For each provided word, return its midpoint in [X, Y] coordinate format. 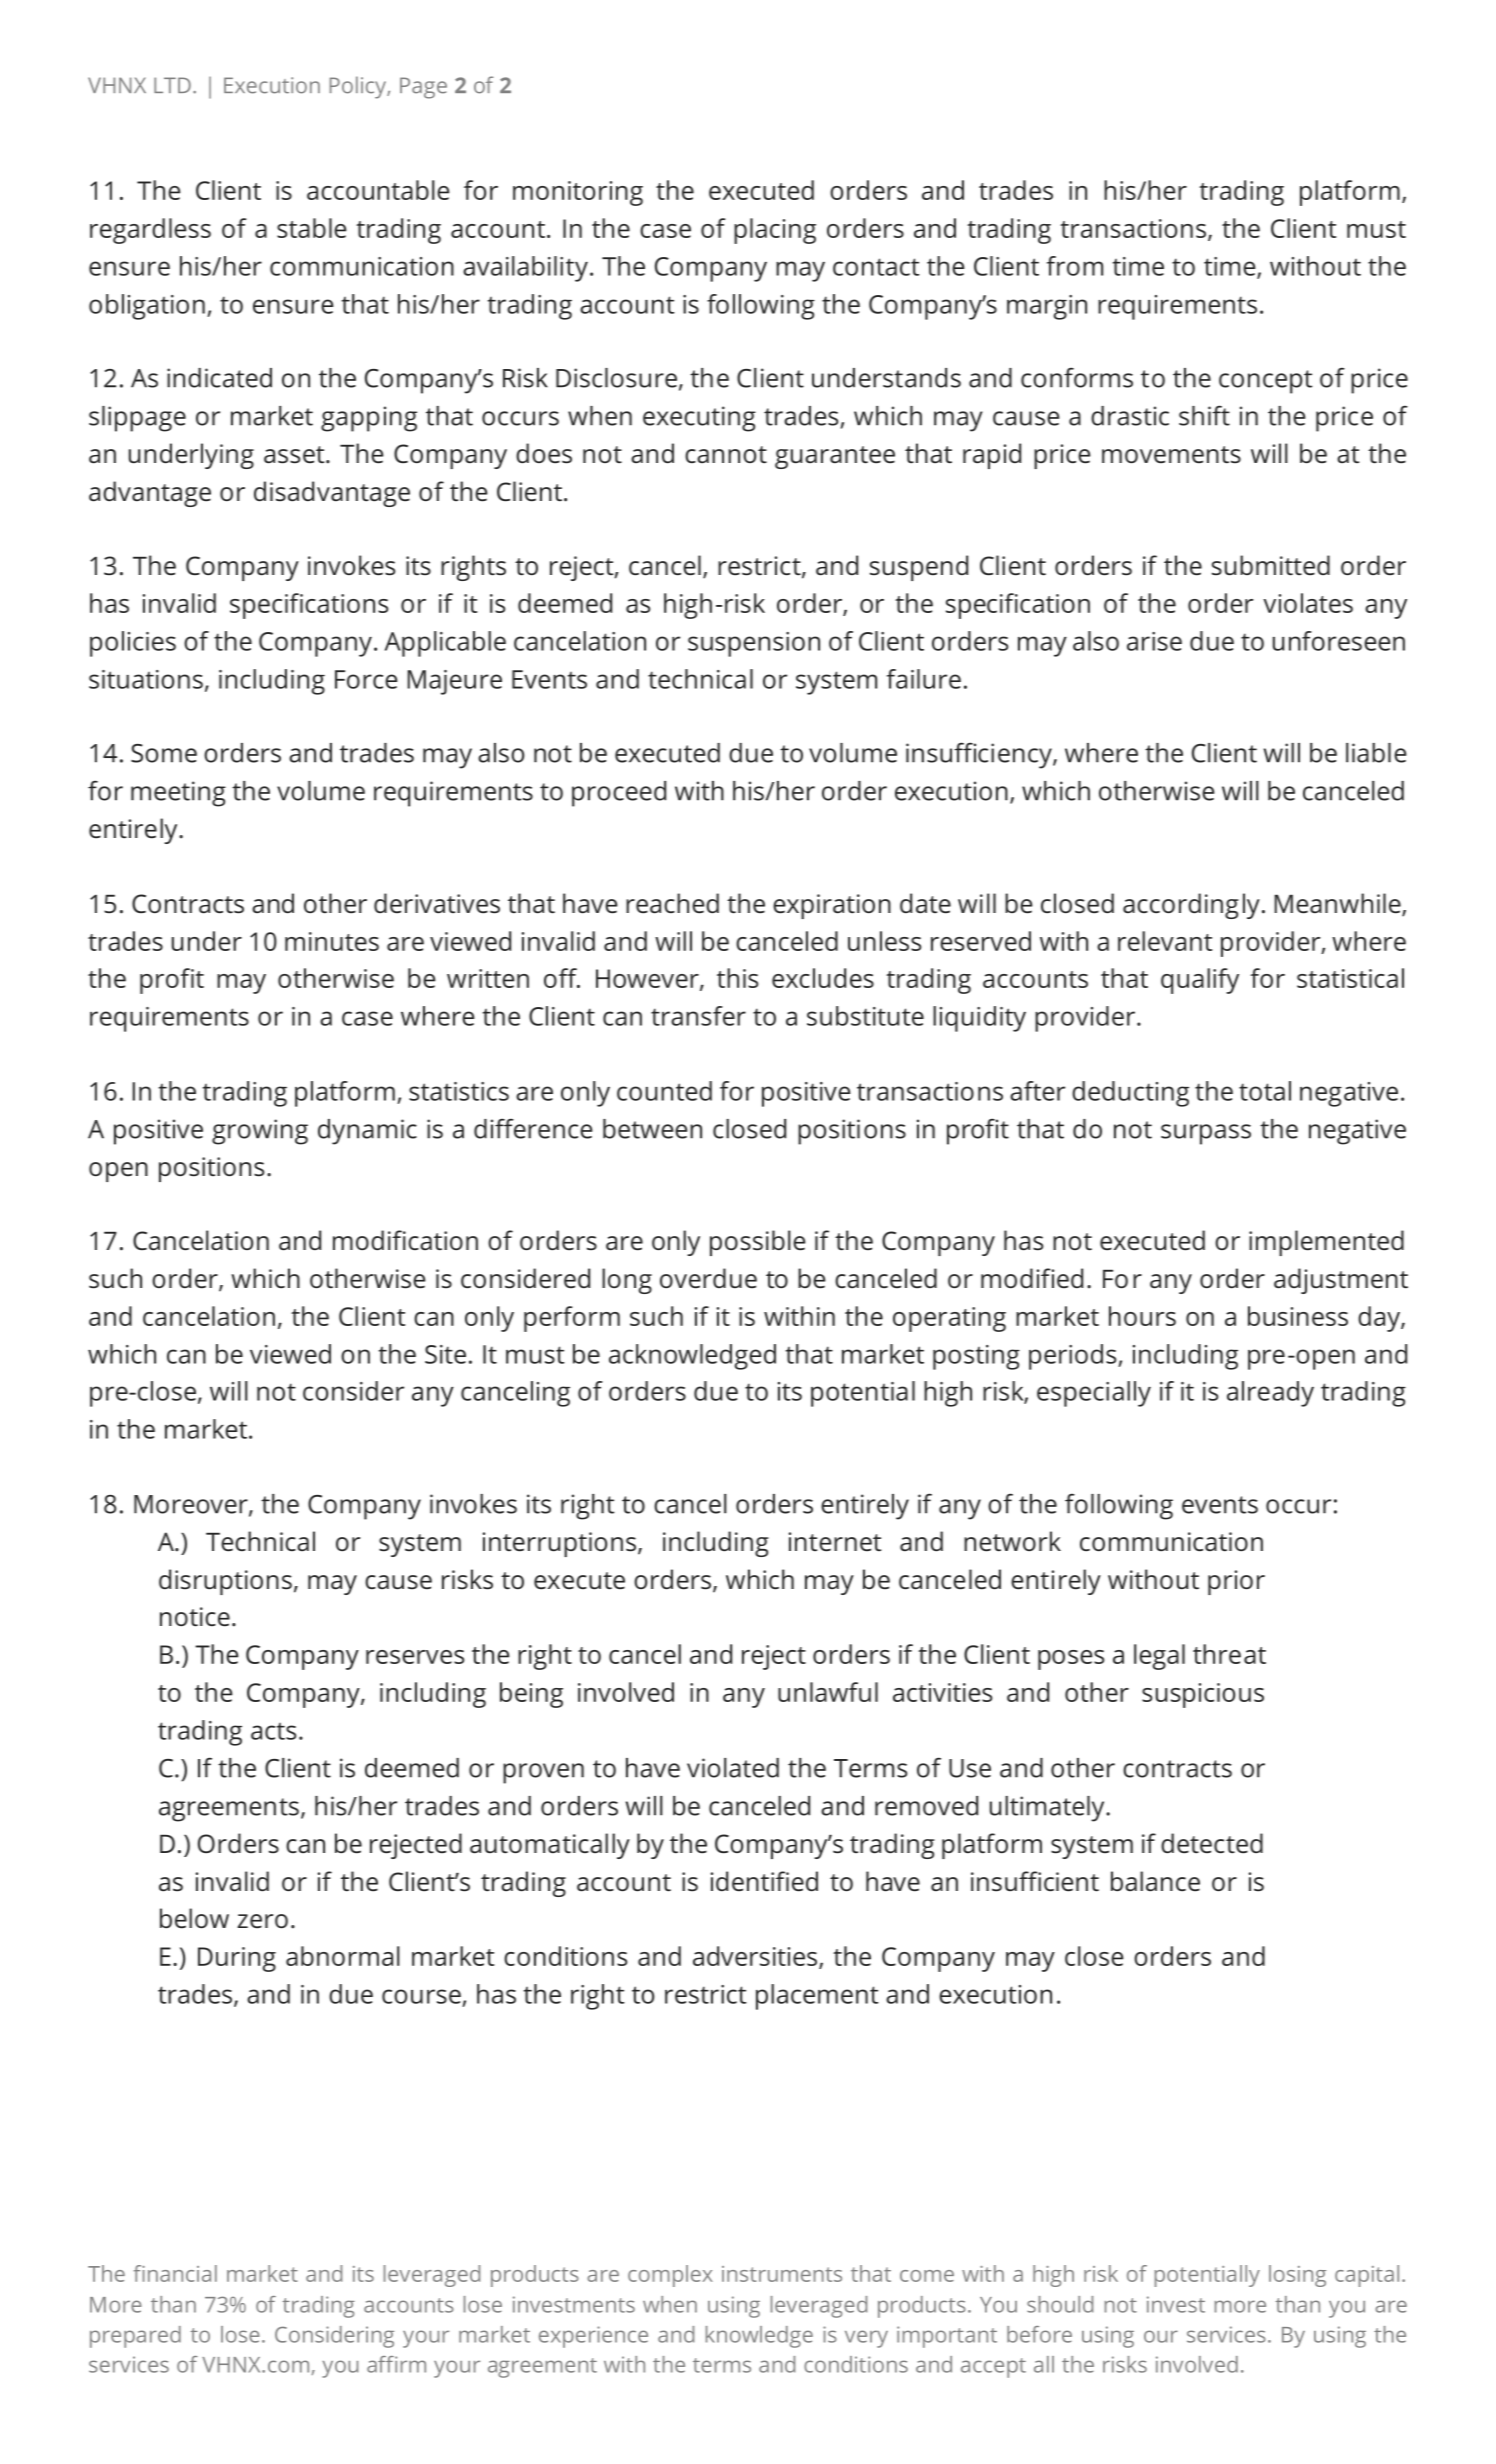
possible [758, 1243]
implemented [1326, 1243]
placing [775, 231]
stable [312, 228]
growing [260, 1132]
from [1075, 266]
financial [175, 2273]
